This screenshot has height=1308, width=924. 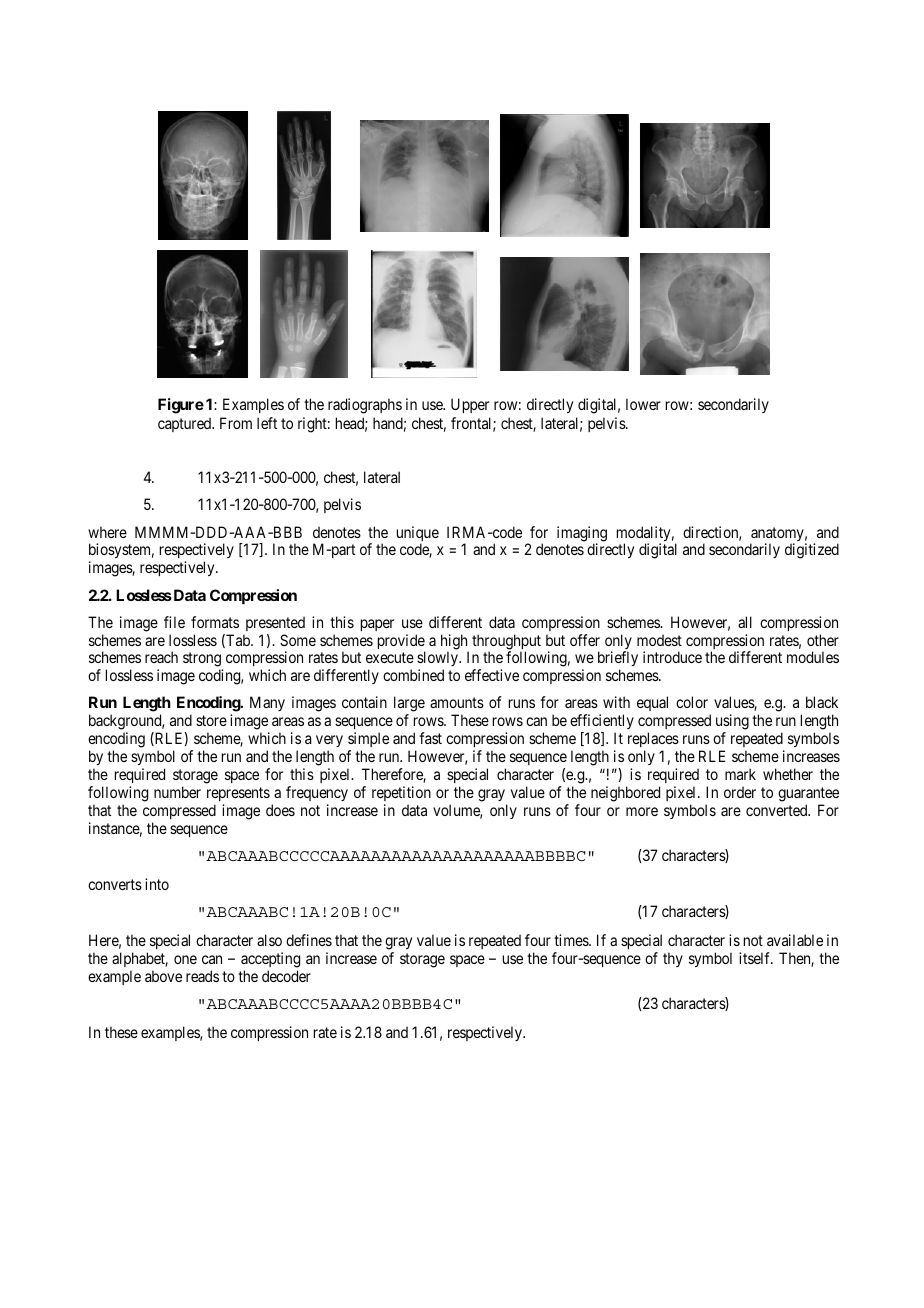 What do you see at coordinates (365, 406) in the screenshot?
I see `radiographs` at bounding box center [365, 406].
